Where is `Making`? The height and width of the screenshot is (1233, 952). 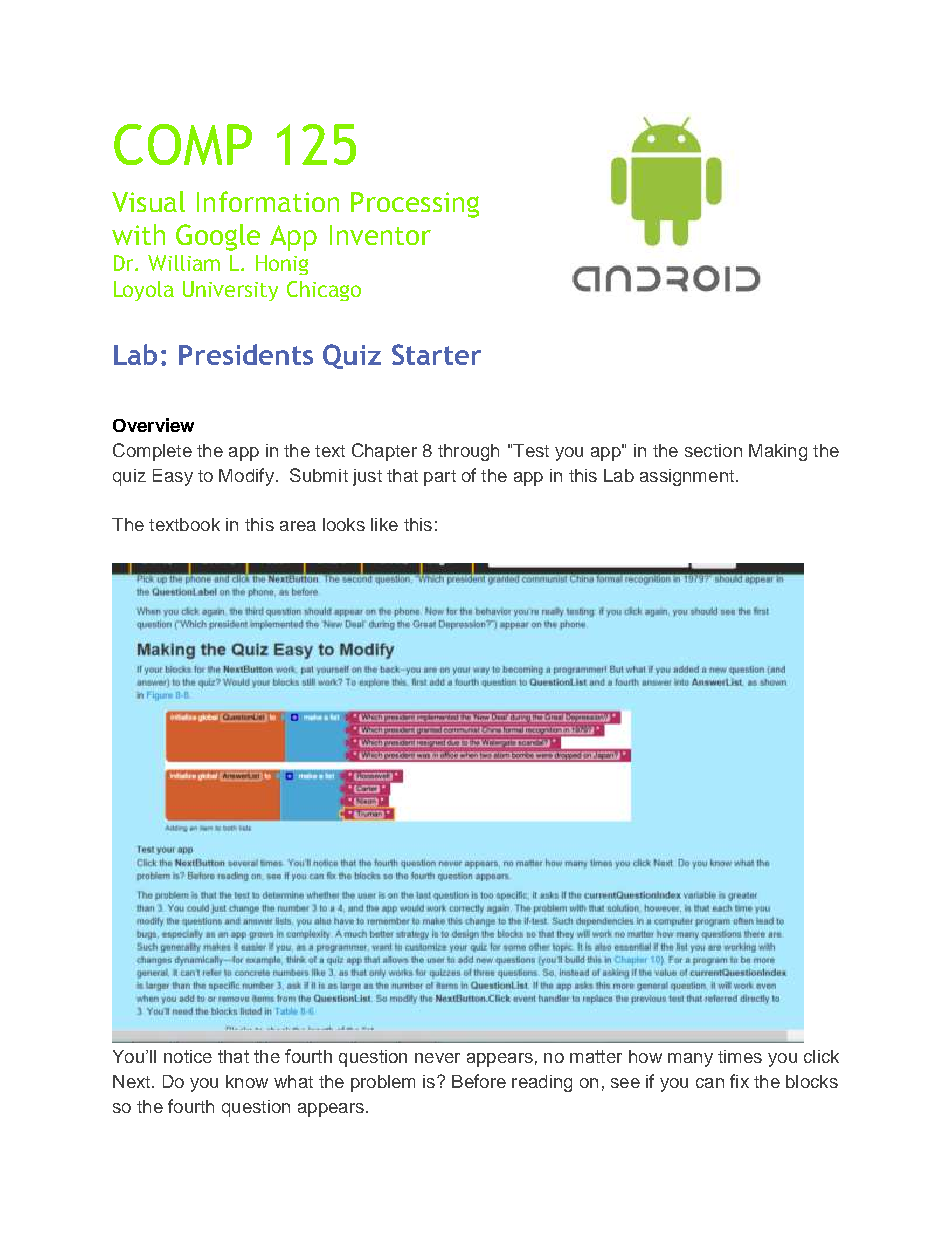
Making is located at coordinates (778, 452).
